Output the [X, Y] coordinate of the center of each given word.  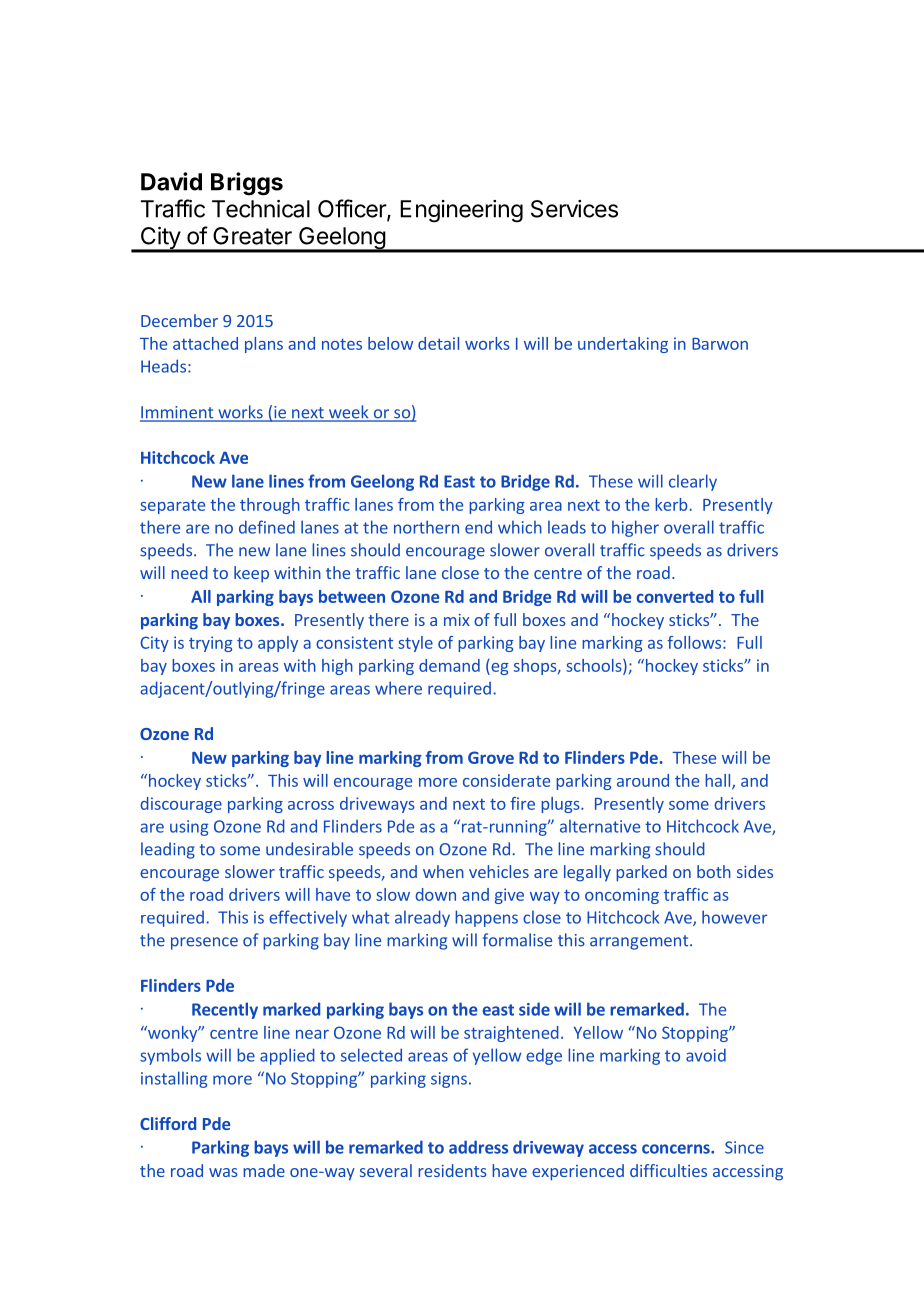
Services [574, 209]
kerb [672, 504]
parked [641, 873]
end [478, 527]
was [223, 1172]
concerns [677, 1149]
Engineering [461, 211]
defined [267, 527]
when [443, 871]
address [478, 1147]
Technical [261, 209]
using [189, 828]
